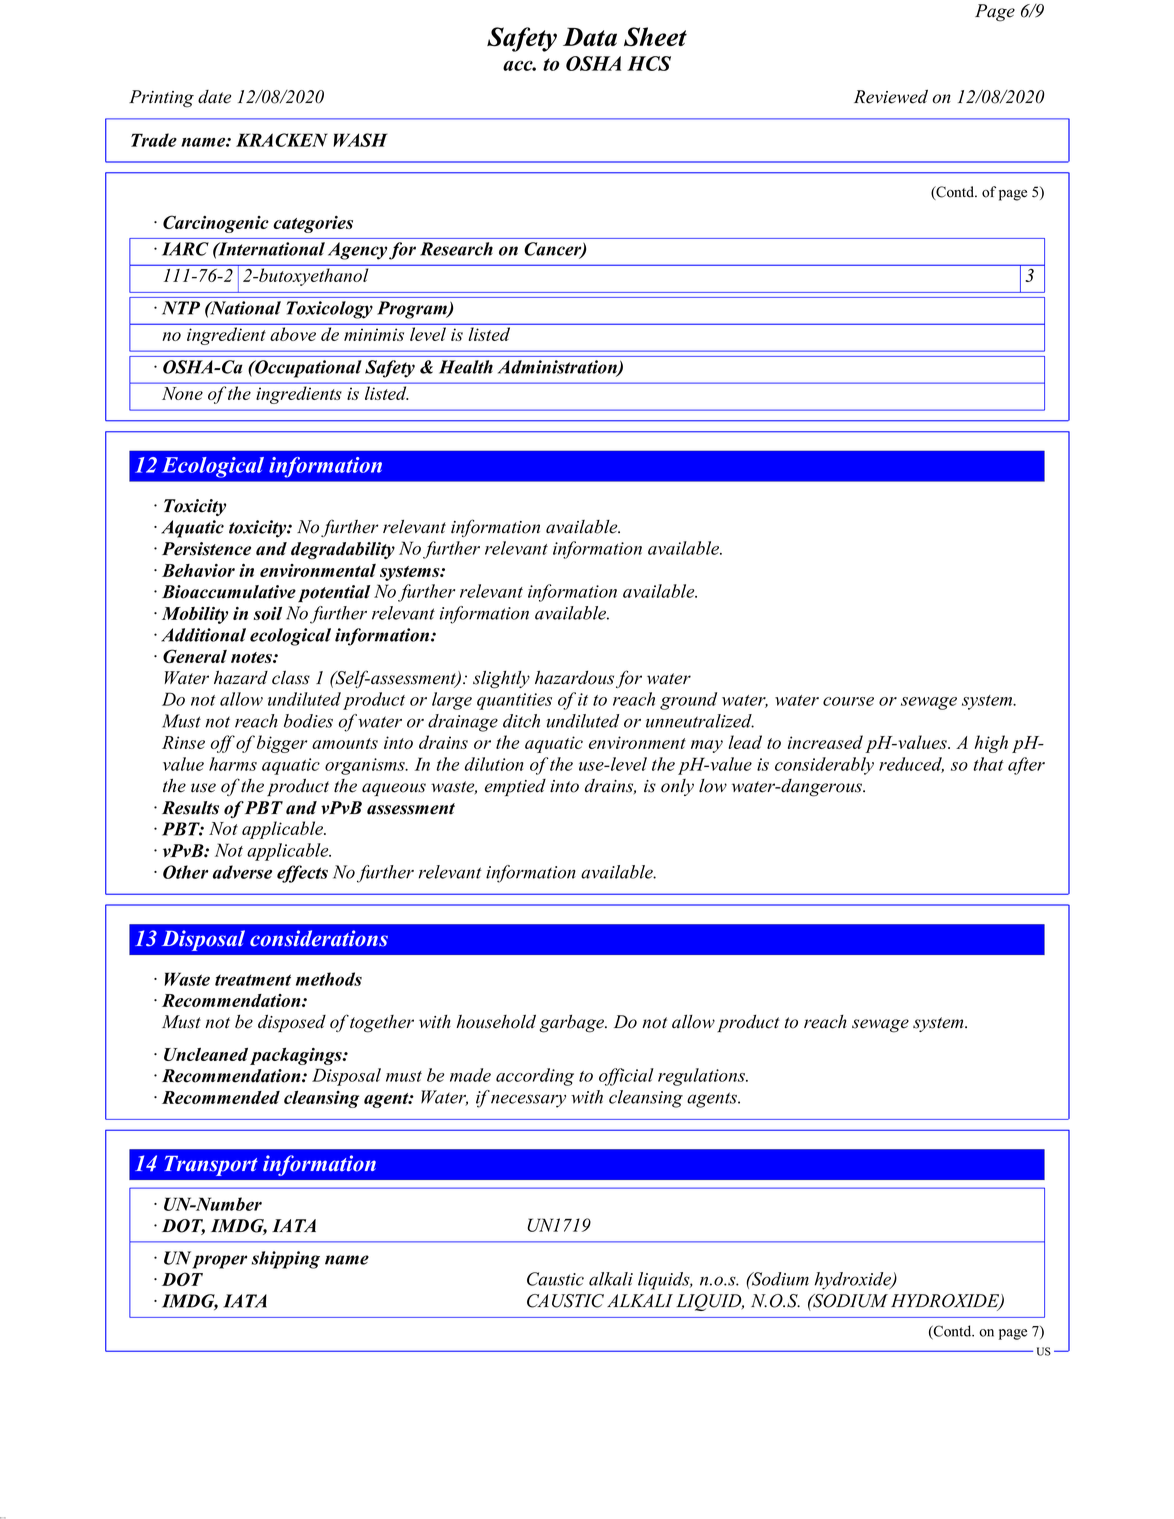 Image resolution: width=1174 pixels, height=1519 pixels. I want to click on considerations, so click(319, 938).
